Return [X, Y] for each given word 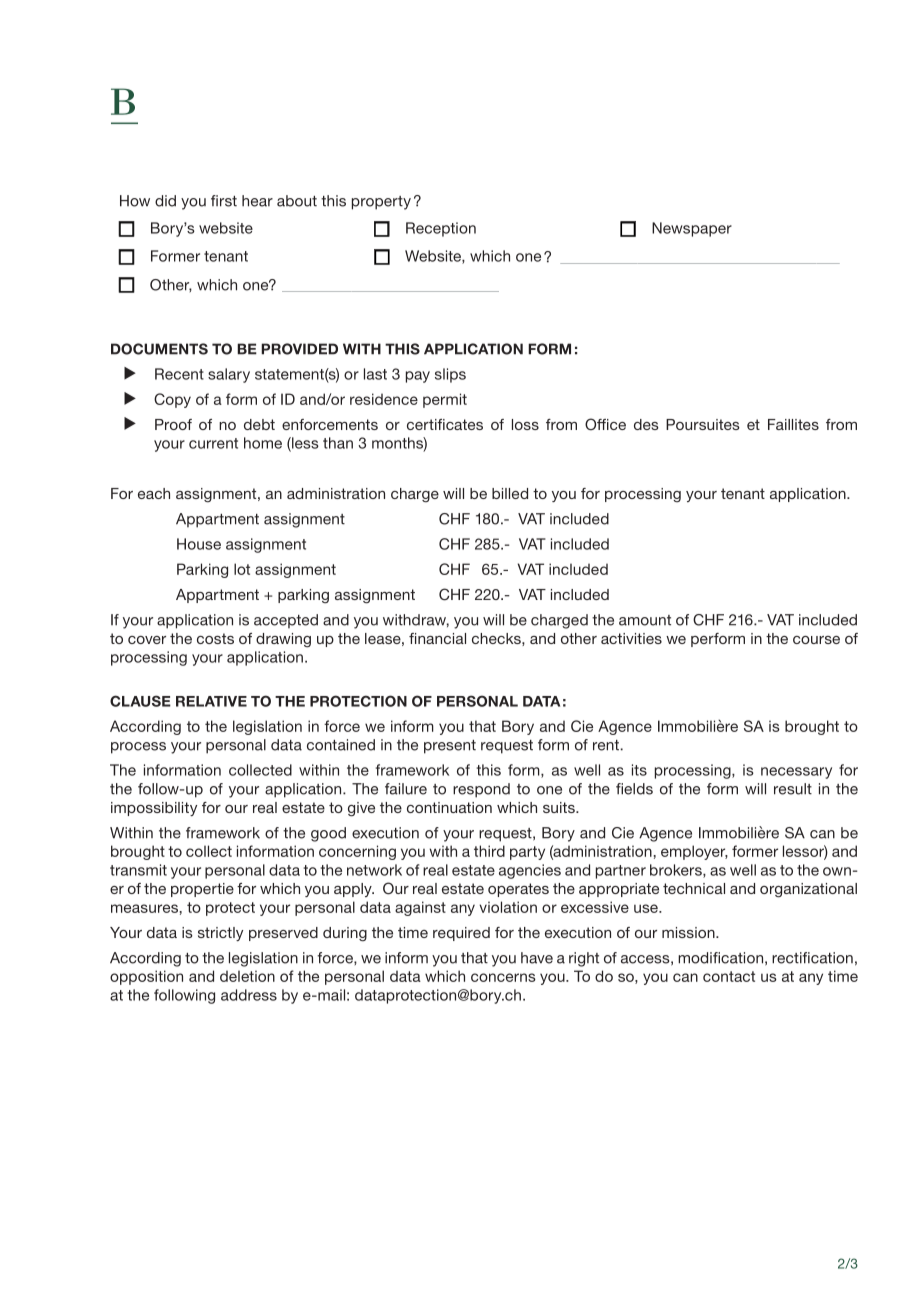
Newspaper [692, 229]
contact [729, 976]
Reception [441, 229]
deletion [247, 976]
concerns [503, 977]
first [224, 201]
